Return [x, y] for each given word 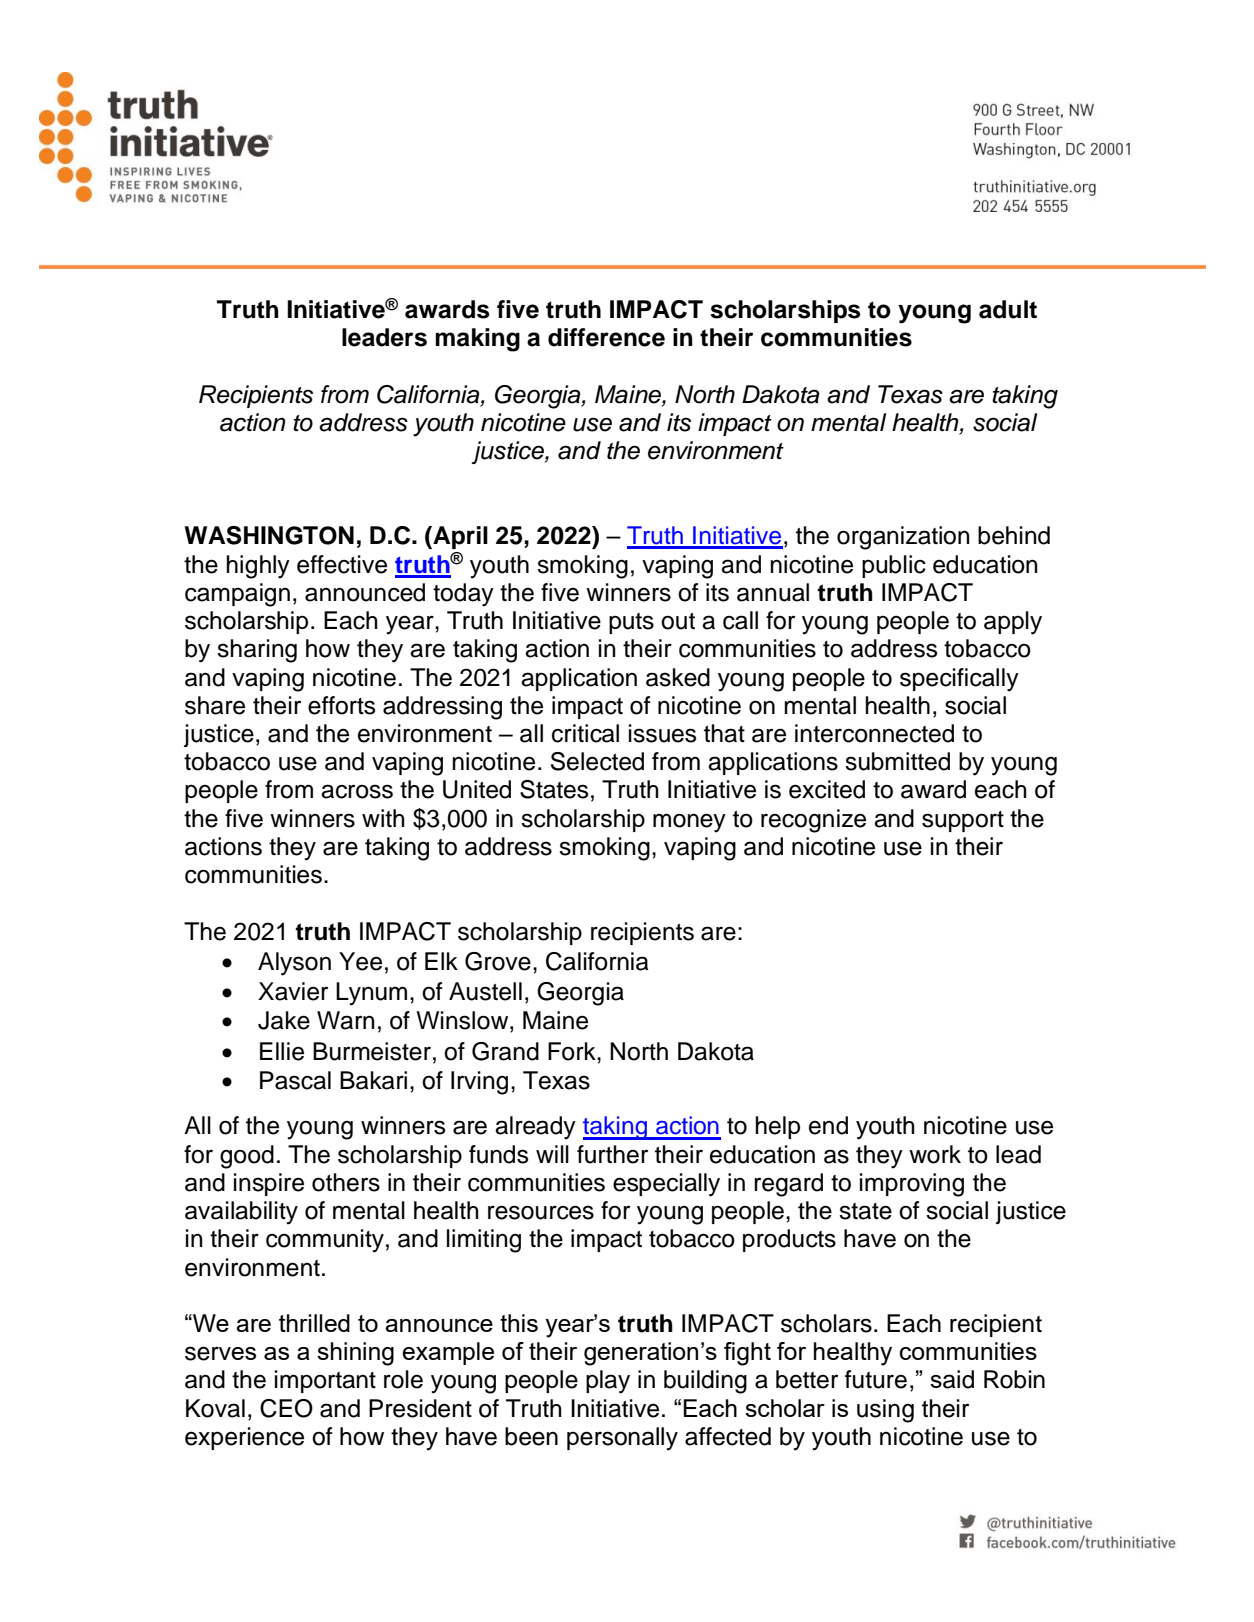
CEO [286, 1408]
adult [1008, 309]
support [963, 821]
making [477, 340]
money [689, 823]
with [383, 818]
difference [606, 337]
